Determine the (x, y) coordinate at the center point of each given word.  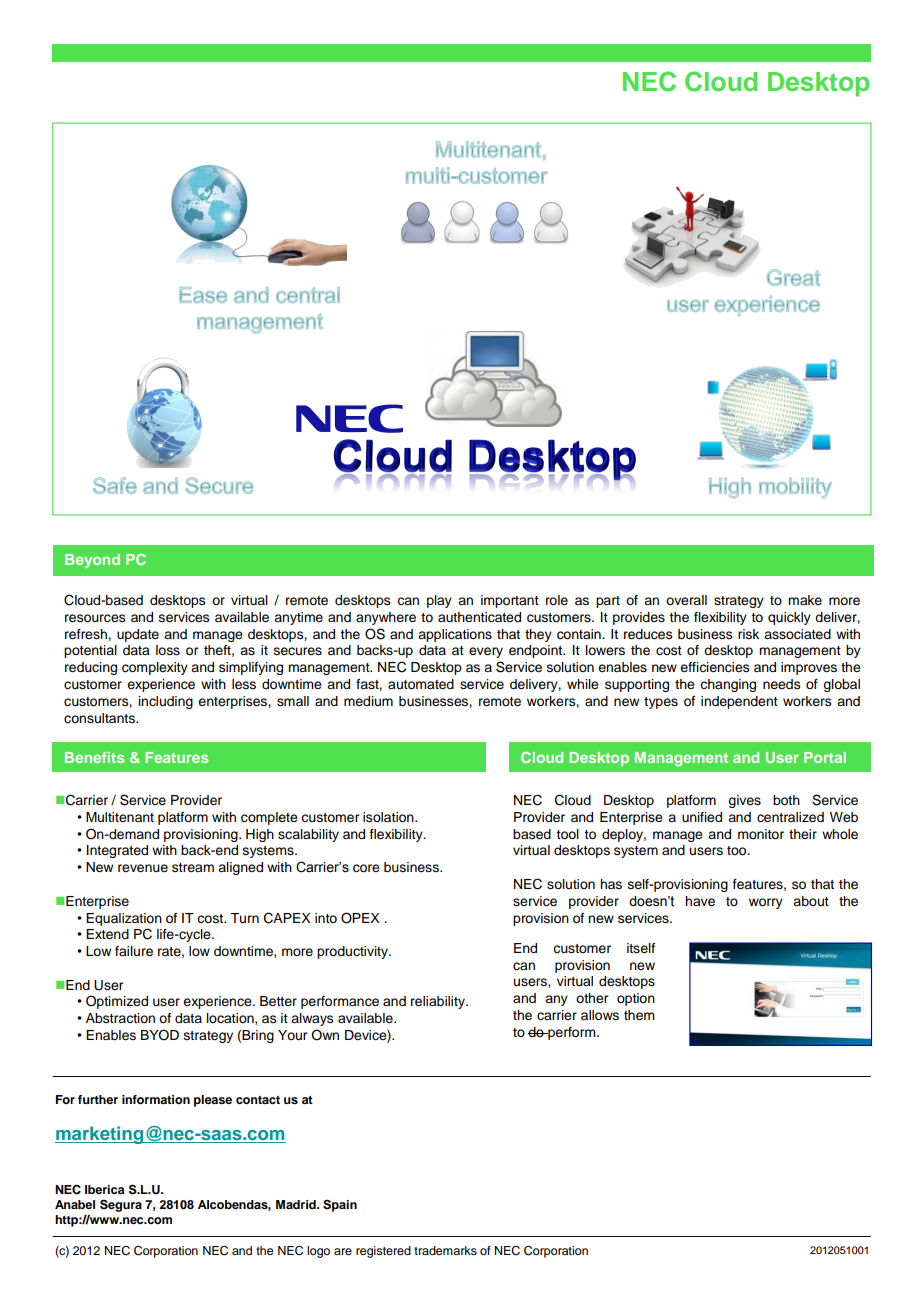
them (639, 1015)
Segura (121, 1205)
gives (744, 801)
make (805, 600)
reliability (439, 1002)
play (439, 601)
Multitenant (120, 817)
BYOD (160, 1035)
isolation (389, 817)
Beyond (92, 561)
